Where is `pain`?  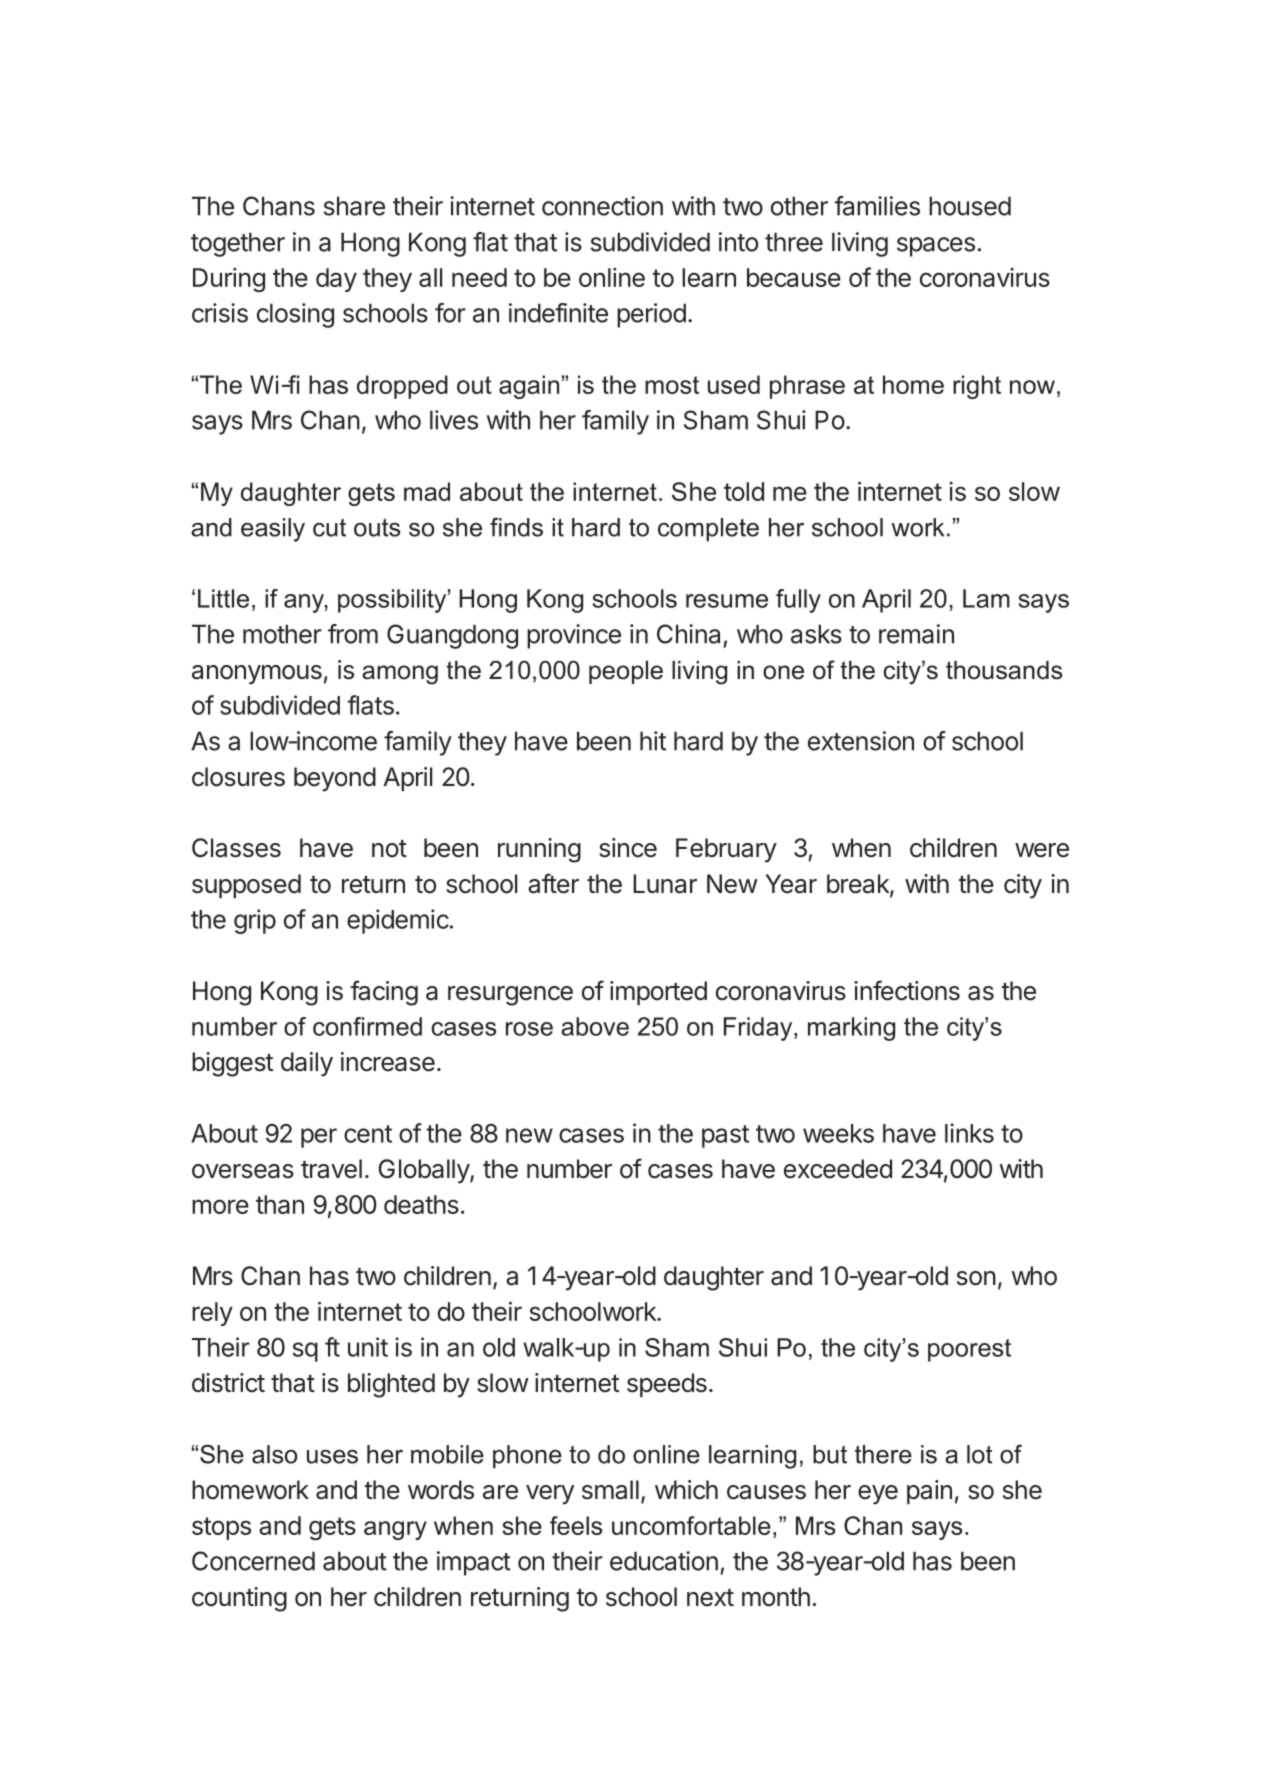
pain is located at coordinates (929, 1492).
